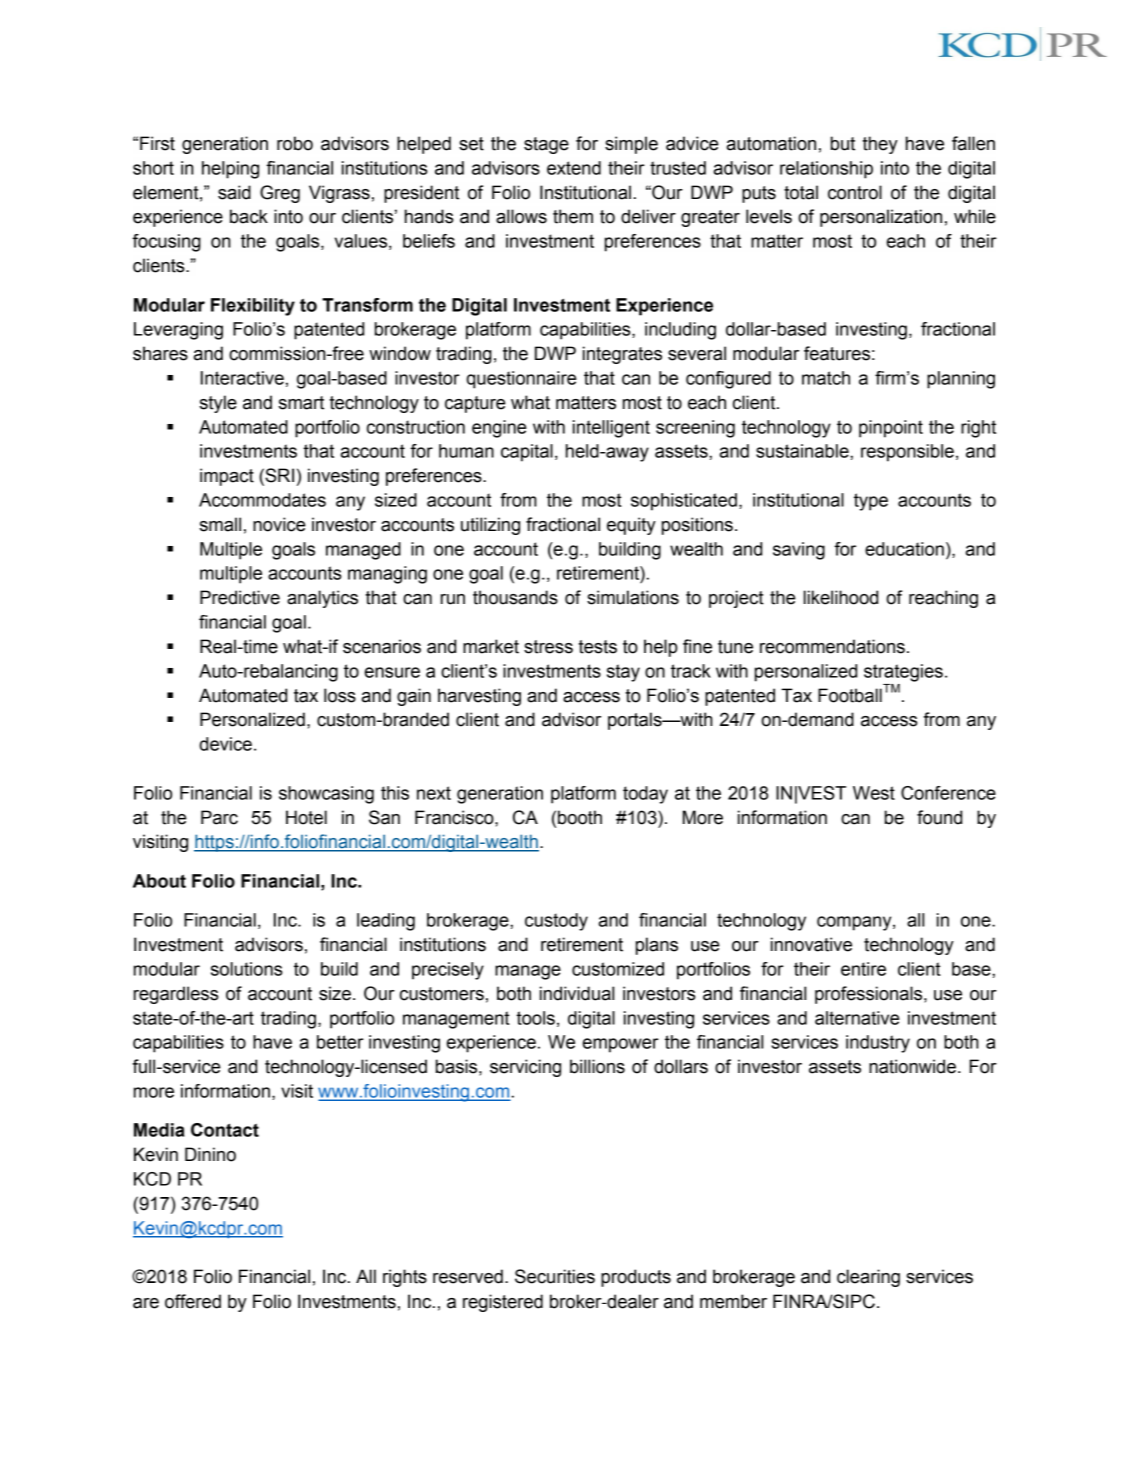  I want to click on strategies, so click(903, 673).
